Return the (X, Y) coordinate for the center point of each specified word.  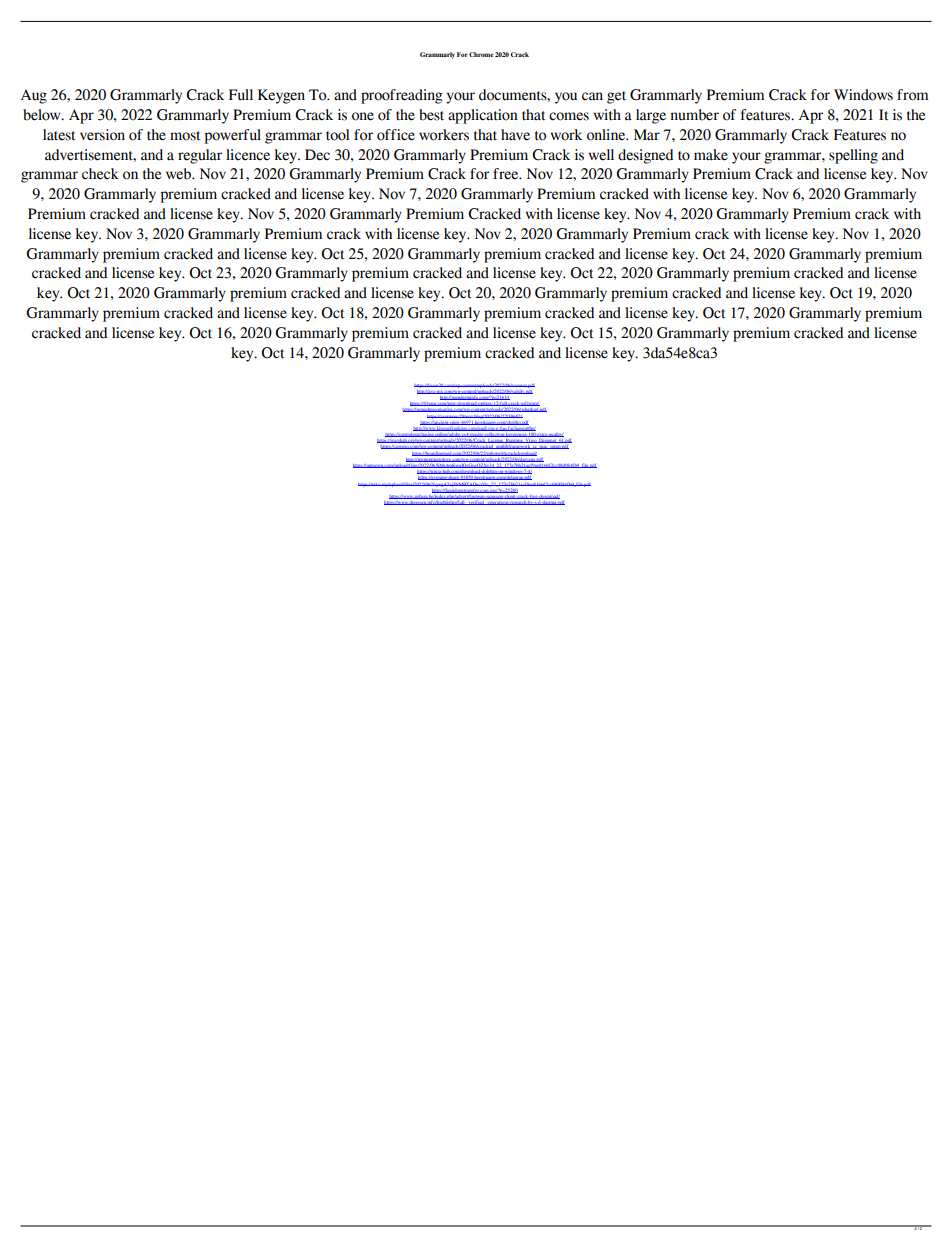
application (483, 116)
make (711, 155)
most (185, 136)
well (601, 155)
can (592, 96)
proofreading (402, 96)
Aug (34, 96)
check (100, 174)
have (515, 135)
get (616, 97)
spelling (853, 156)
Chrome (481, 54)
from (912, 95)
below (43, 115)
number (694, 115)
